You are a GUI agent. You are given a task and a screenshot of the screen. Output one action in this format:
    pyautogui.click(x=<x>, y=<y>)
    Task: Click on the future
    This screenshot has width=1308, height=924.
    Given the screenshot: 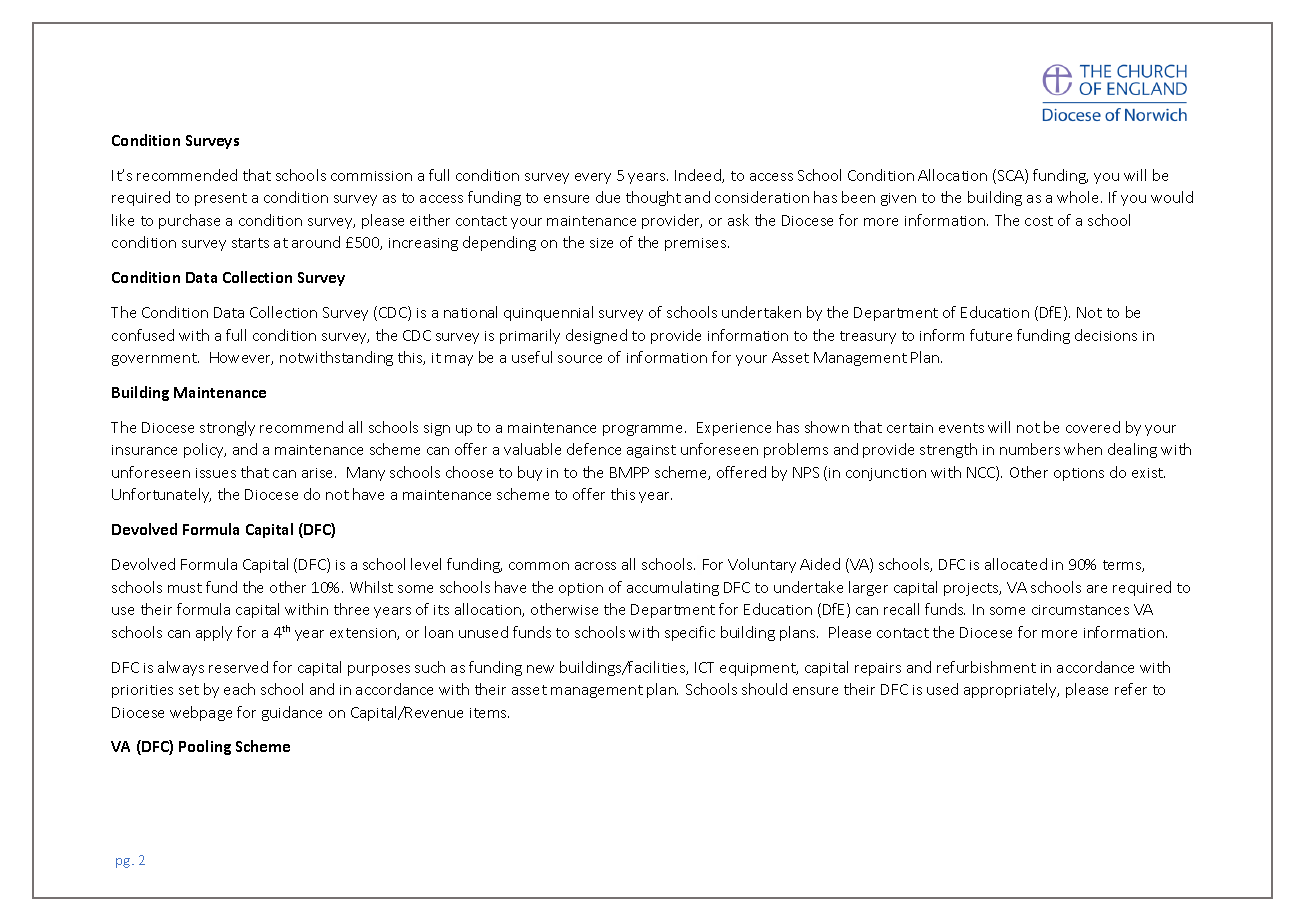 What is the action you would take?
    pyautogui.click(x=991, y=335)
